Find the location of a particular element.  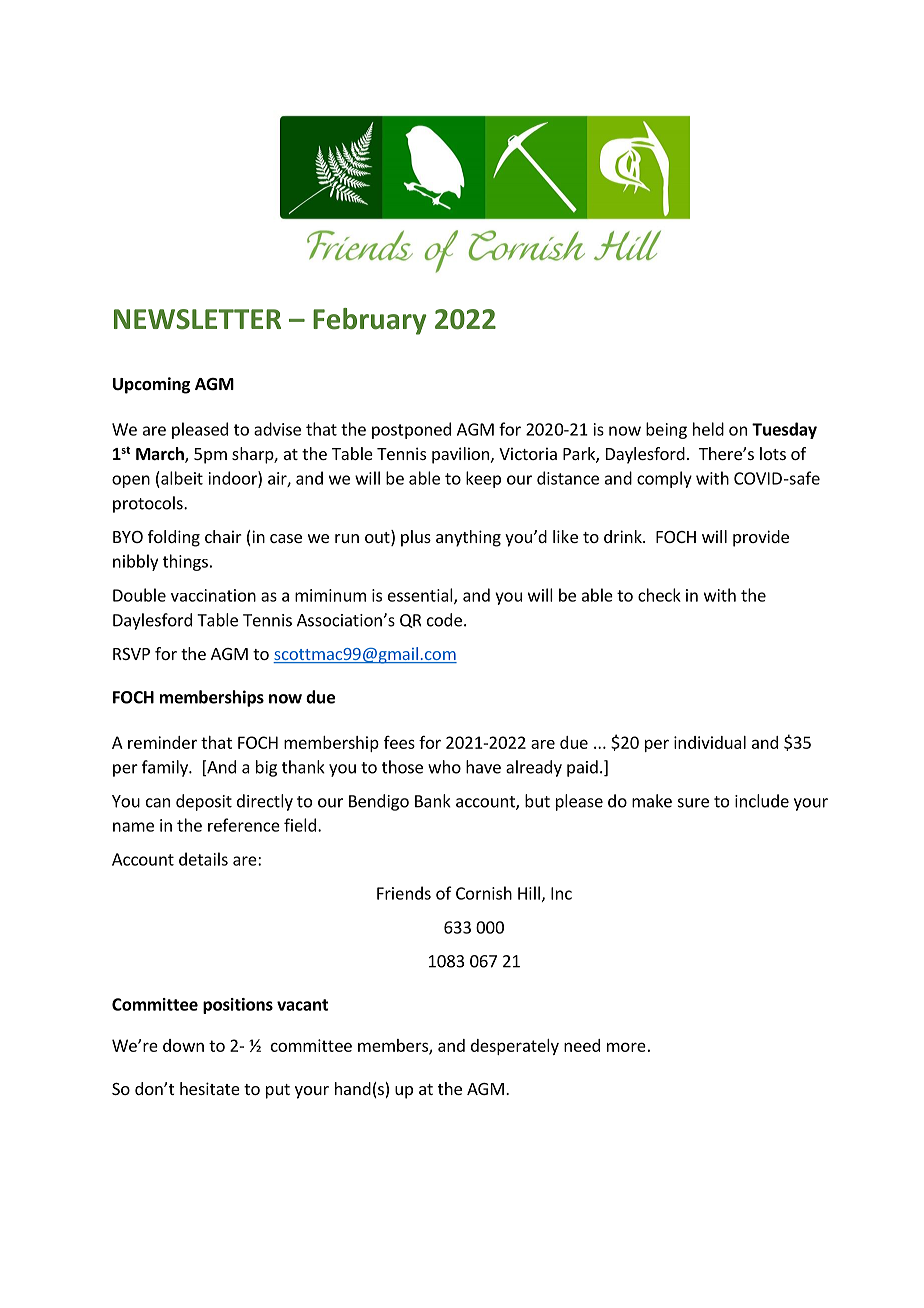

individual is located at coordinates (710, 742).
